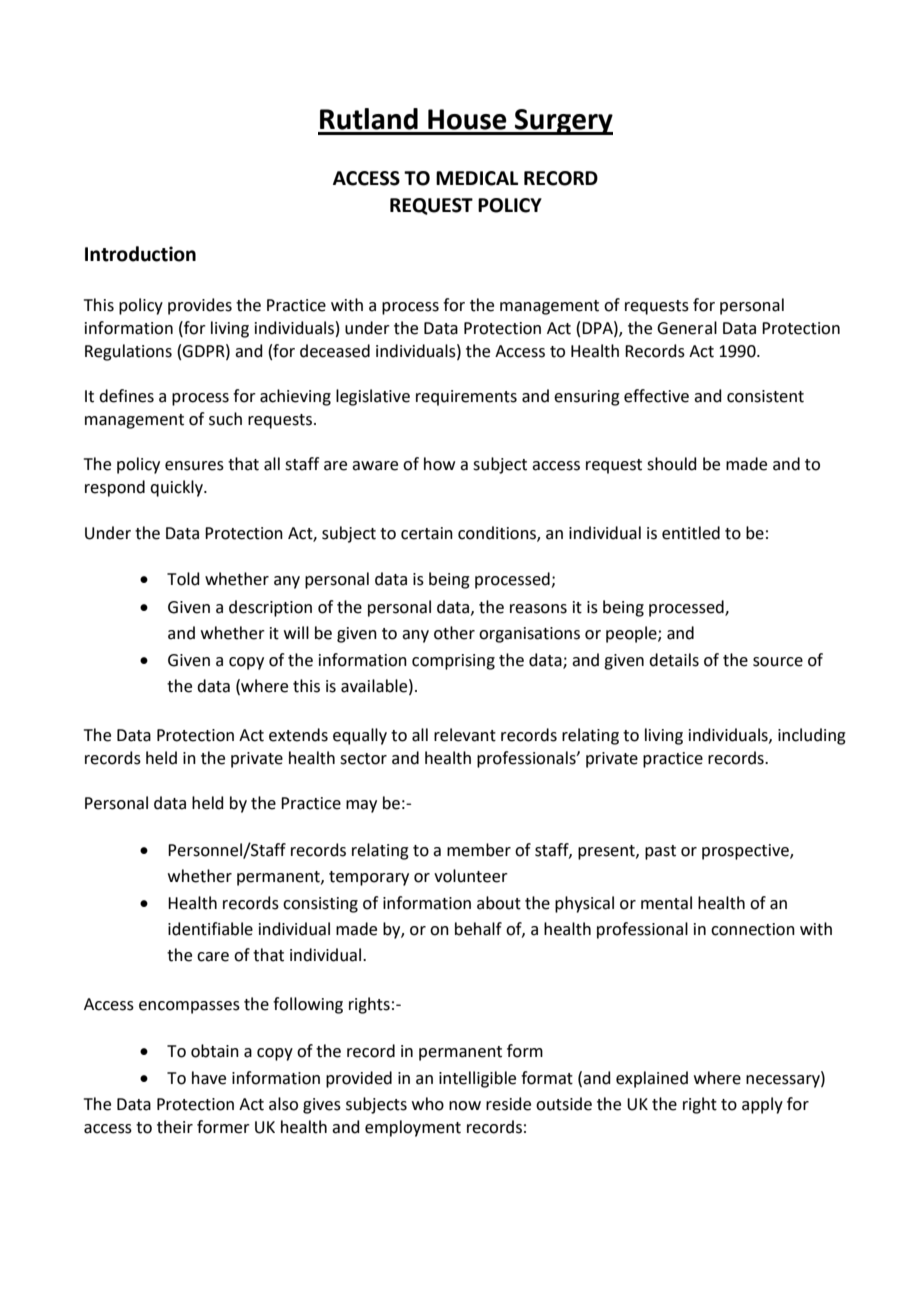 The width and height of the screenshot is (924, 1308). Describe the element at coordinates (183, 579) in the screenshot. I see `Told` at that location.
